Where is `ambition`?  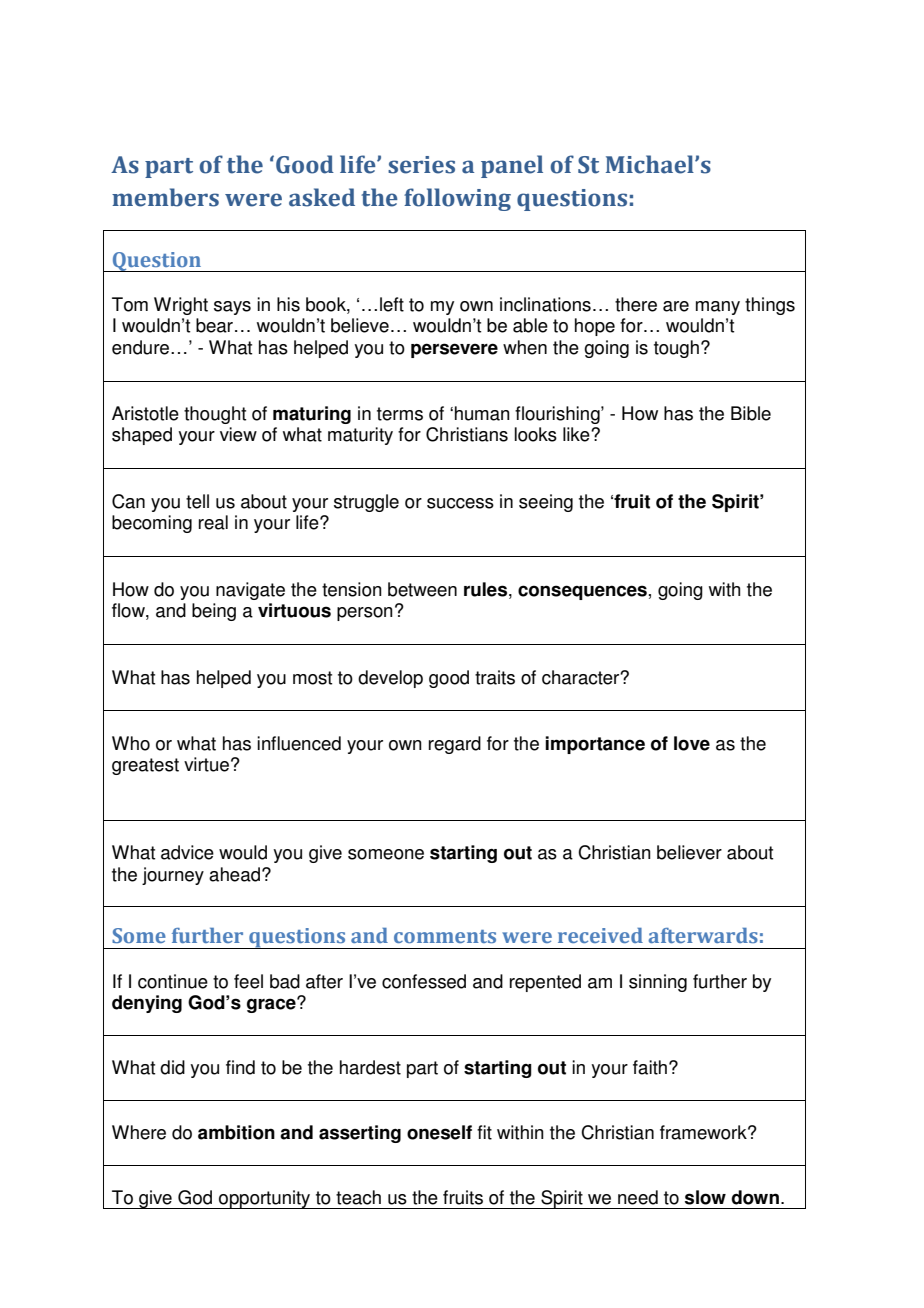
ambition is located at coordinates (236, 1132).
